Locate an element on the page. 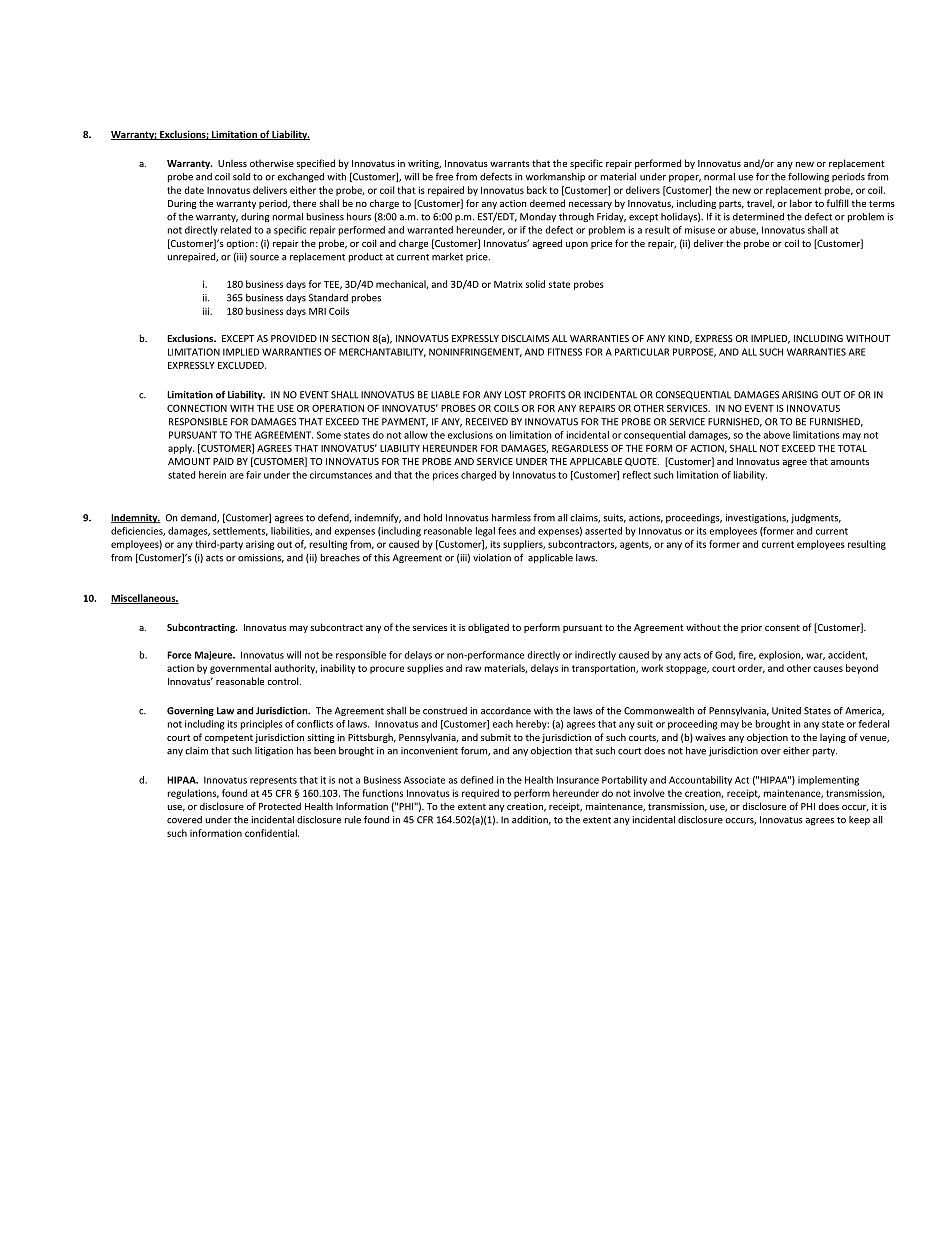 Image resolution: width=952 pixels, height=1233 pixels. following is located at coordinates (808, 177).
